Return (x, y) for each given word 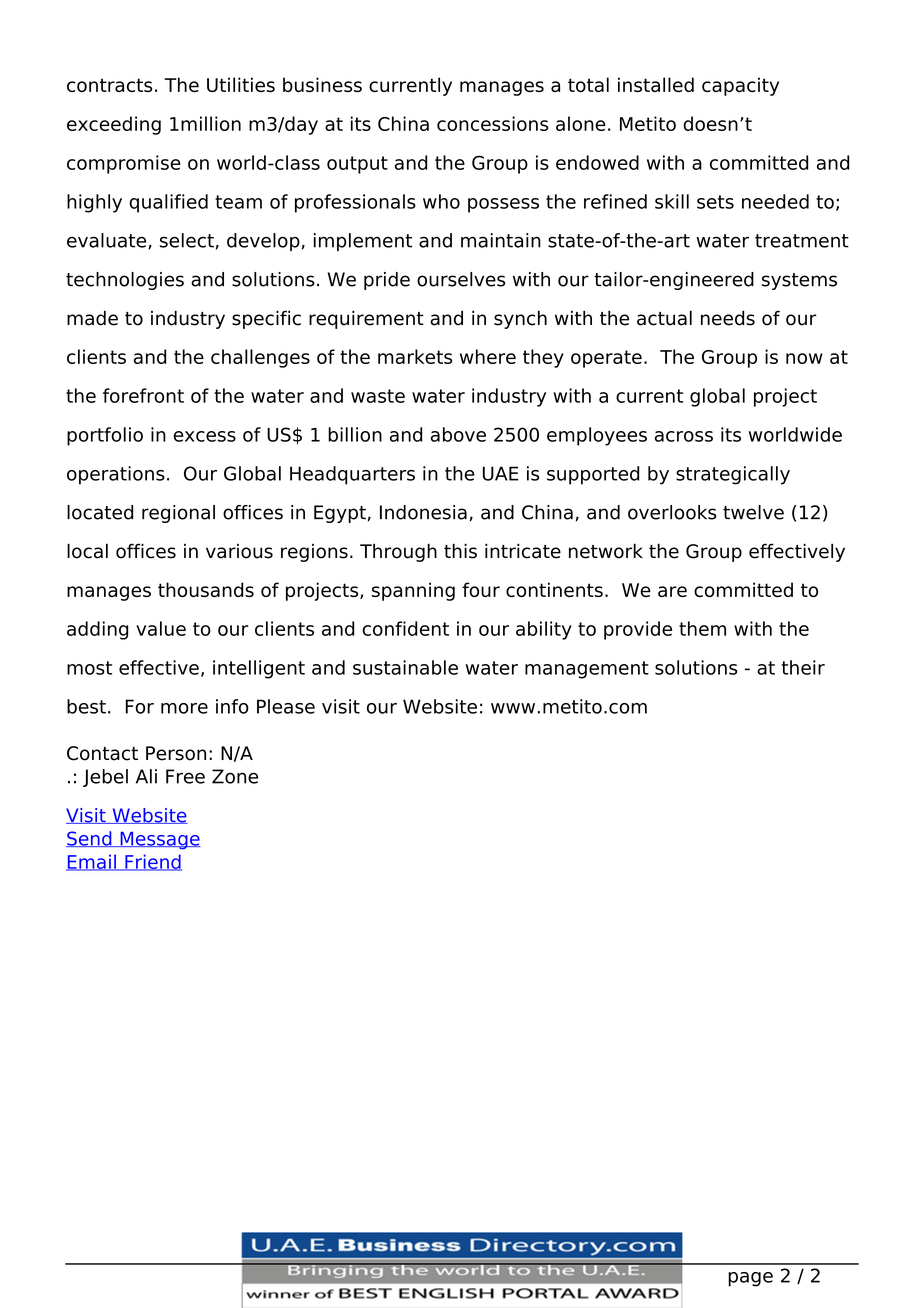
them (702, 628)
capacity (740, 86)
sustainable (405, 667)
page (750, 1279)
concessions (492, 123)
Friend (152, 862)
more (184, 708)
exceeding (114, 125)
